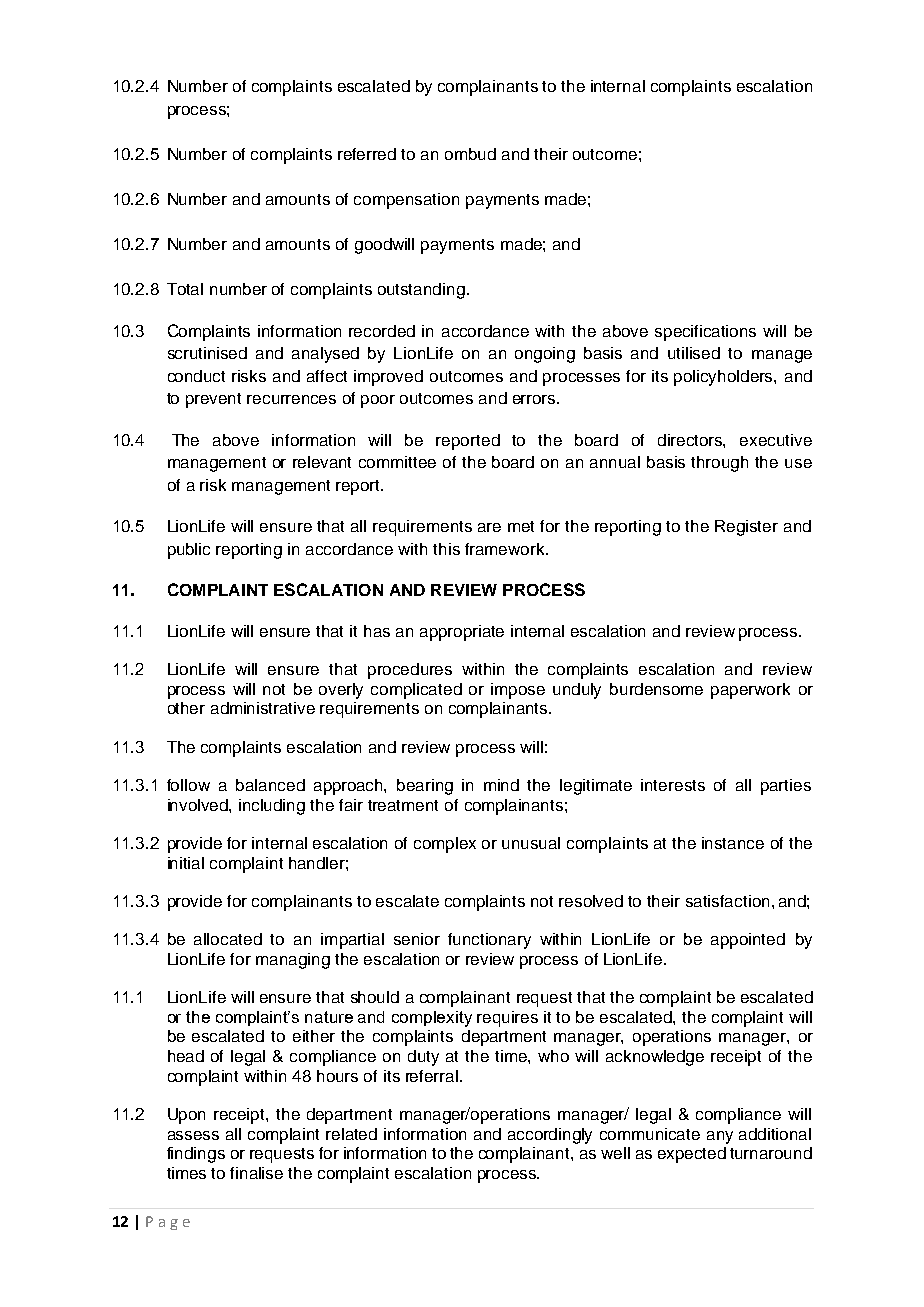 Image resolution: width=924 pixels, height=1307 pixels. I want to click on functionary, so click(489, 941).
